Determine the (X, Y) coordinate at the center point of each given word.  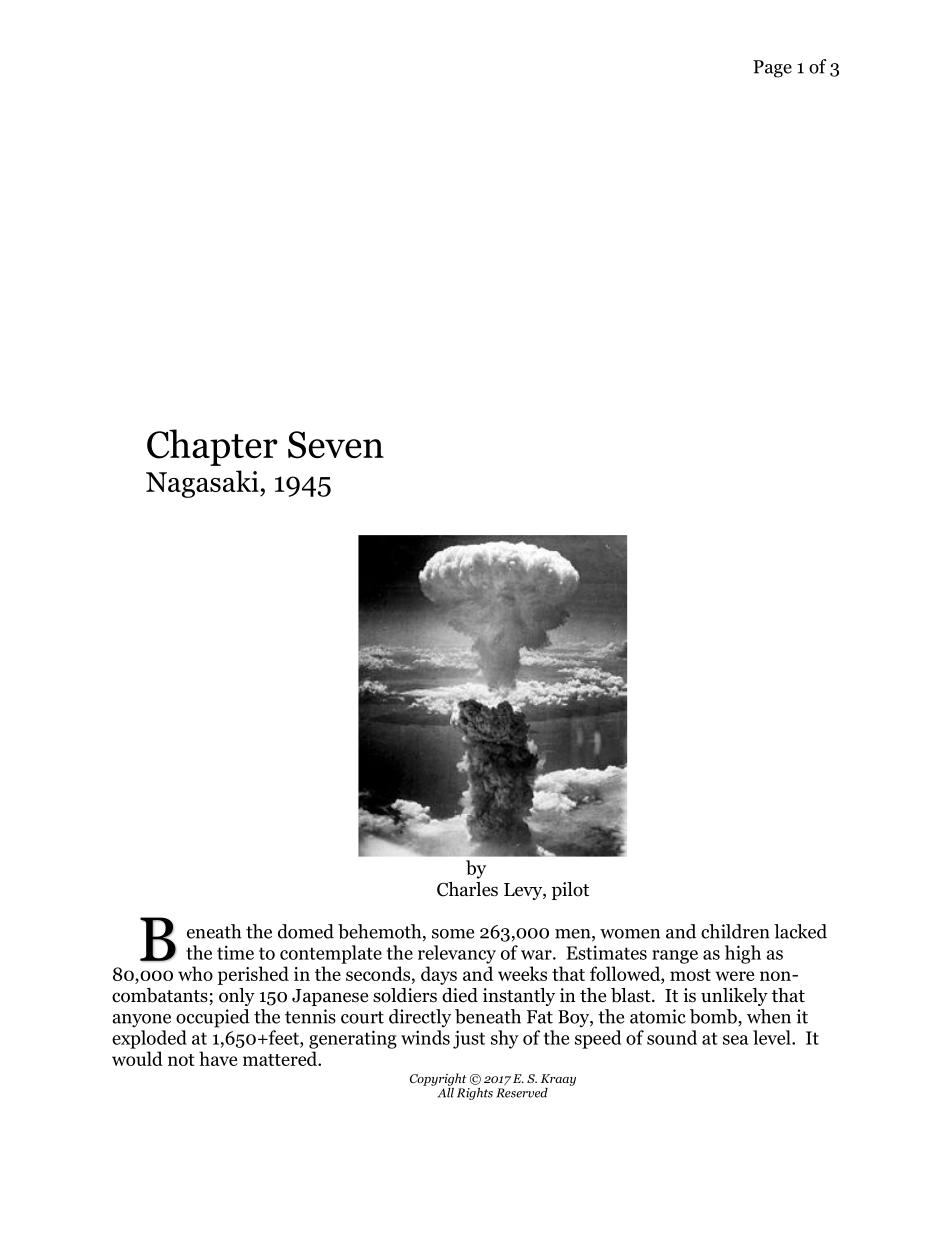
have (218, 1058)
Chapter (212, 447)
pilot (570, 891)
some (453, 934)
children (735, 931)
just (469, 1039)
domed (306, 931)
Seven (336, 445)
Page (772, 69)
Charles (467, 889)
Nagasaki (203, 484)
